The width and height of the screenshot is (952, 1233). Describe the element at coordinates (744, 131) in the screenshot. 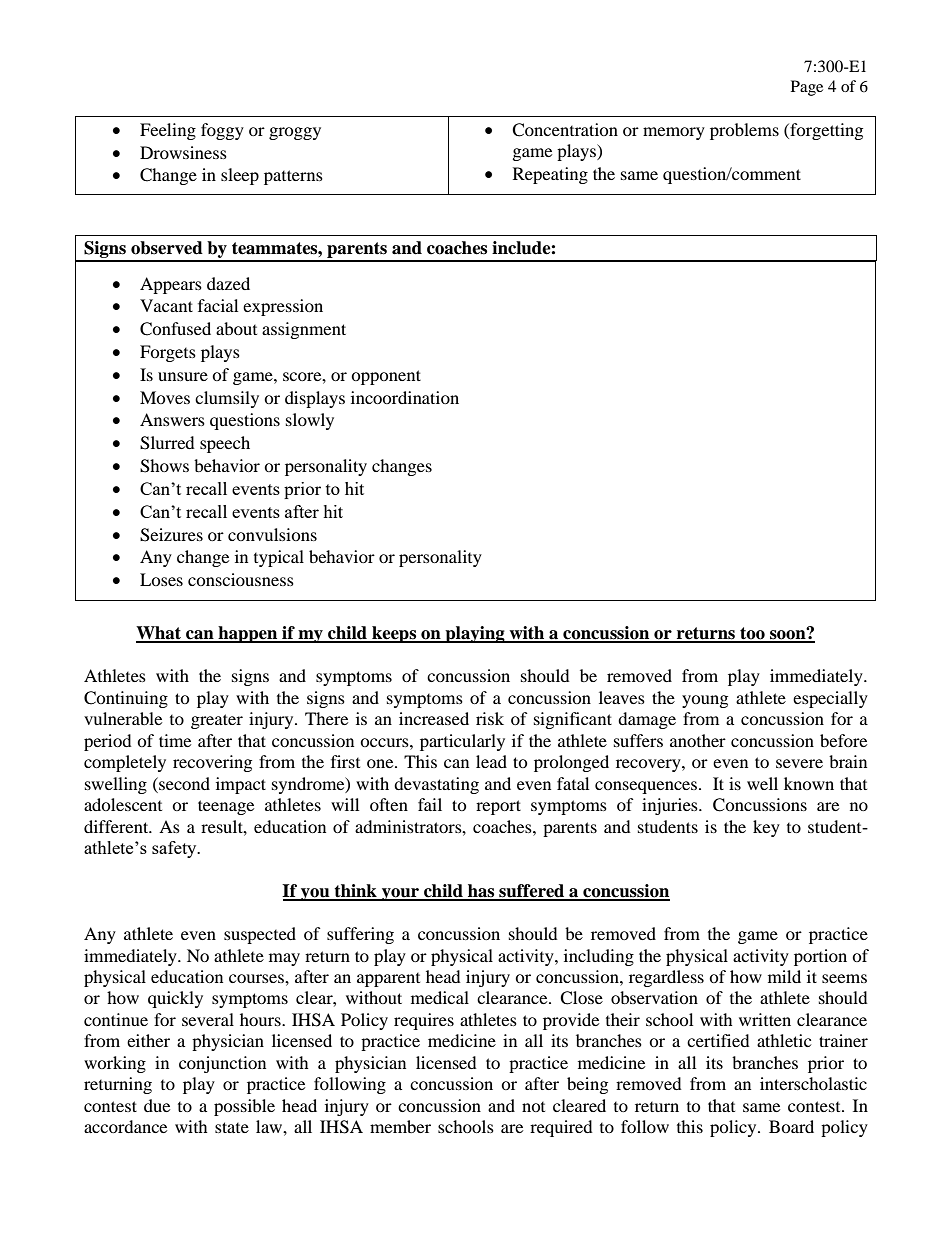

I see `problems` at that location.
